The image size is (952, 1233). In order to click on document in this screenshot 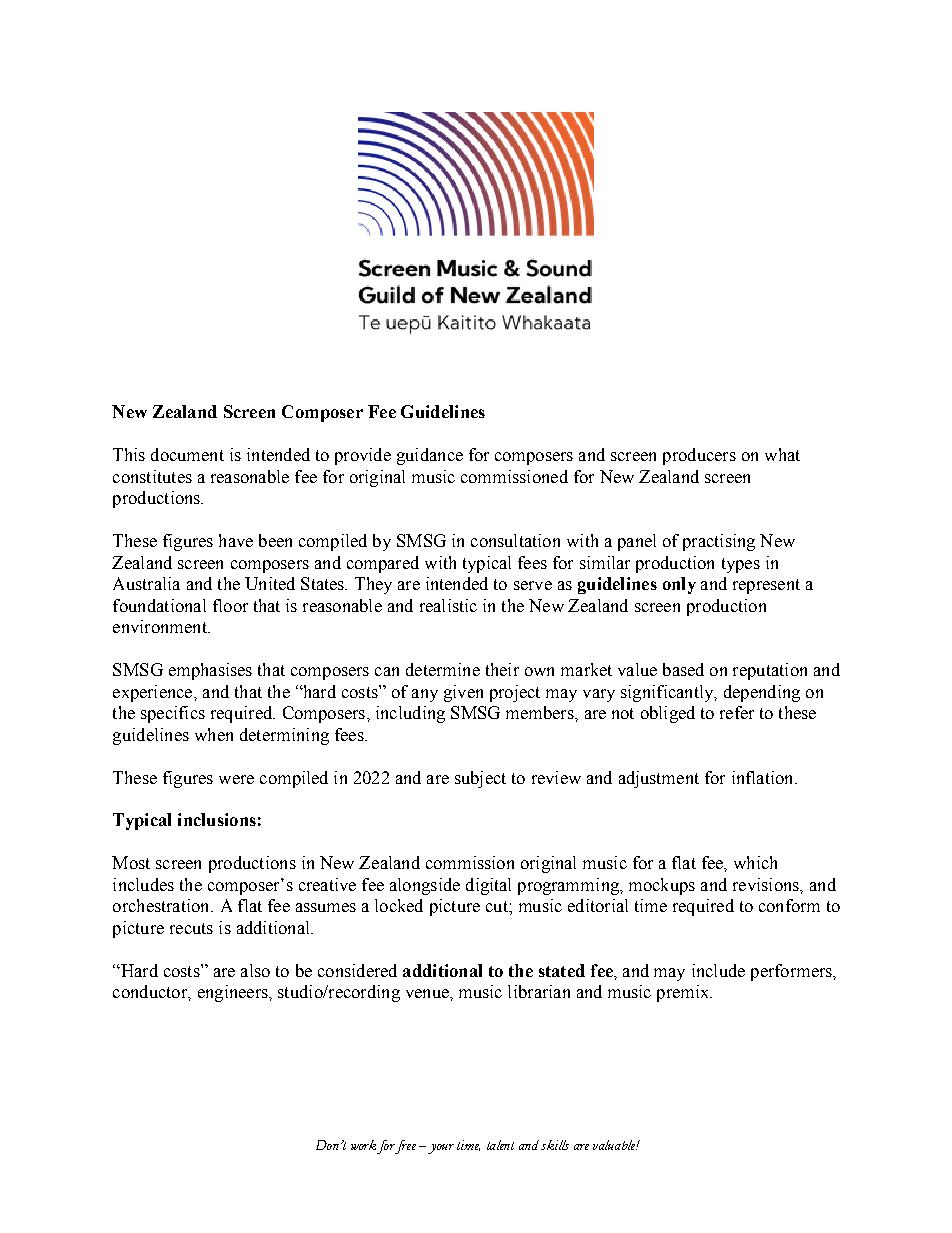, I will do `click(187, 454)`.
